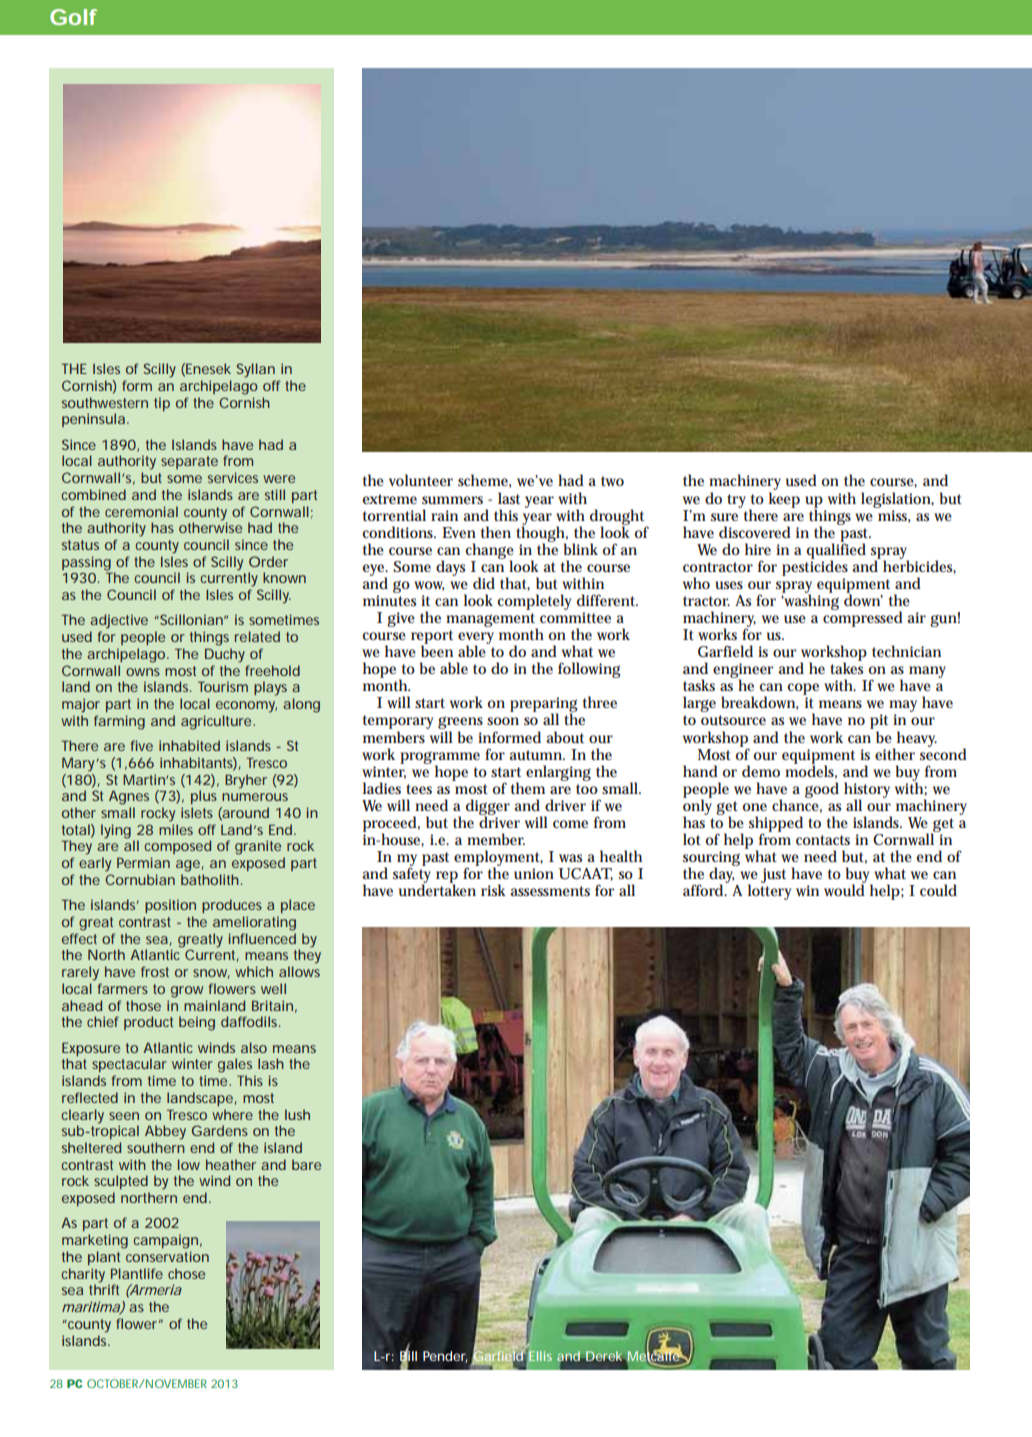 This page has width=1032, height=1437. I want to click on Ellis, so click(540, 1356).
